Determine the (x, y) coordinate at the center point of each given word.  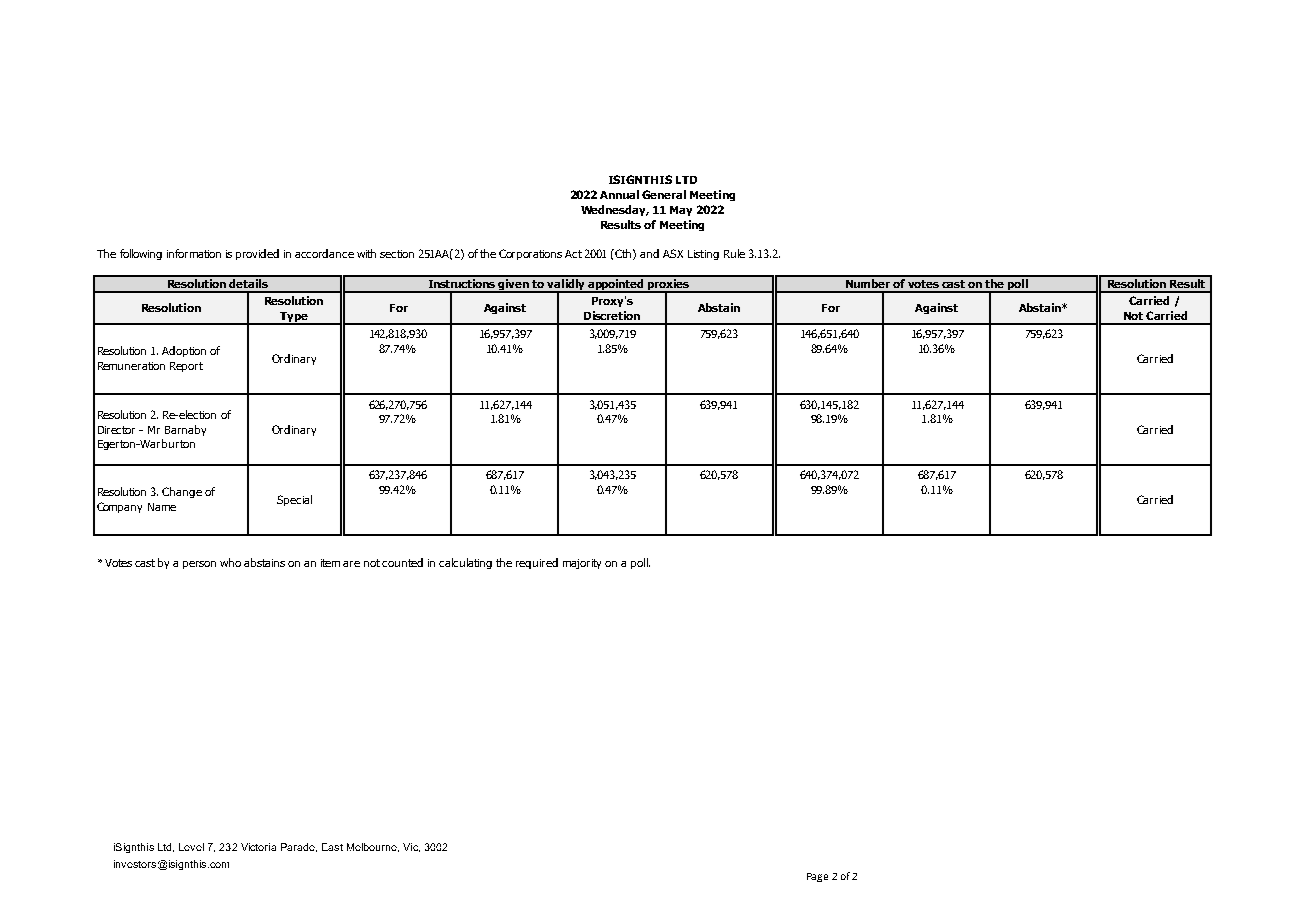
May (681, 211)
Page (817, 877)
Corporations (530, 254)
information (194, 253)
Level (191, 847)
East (332, 847)
